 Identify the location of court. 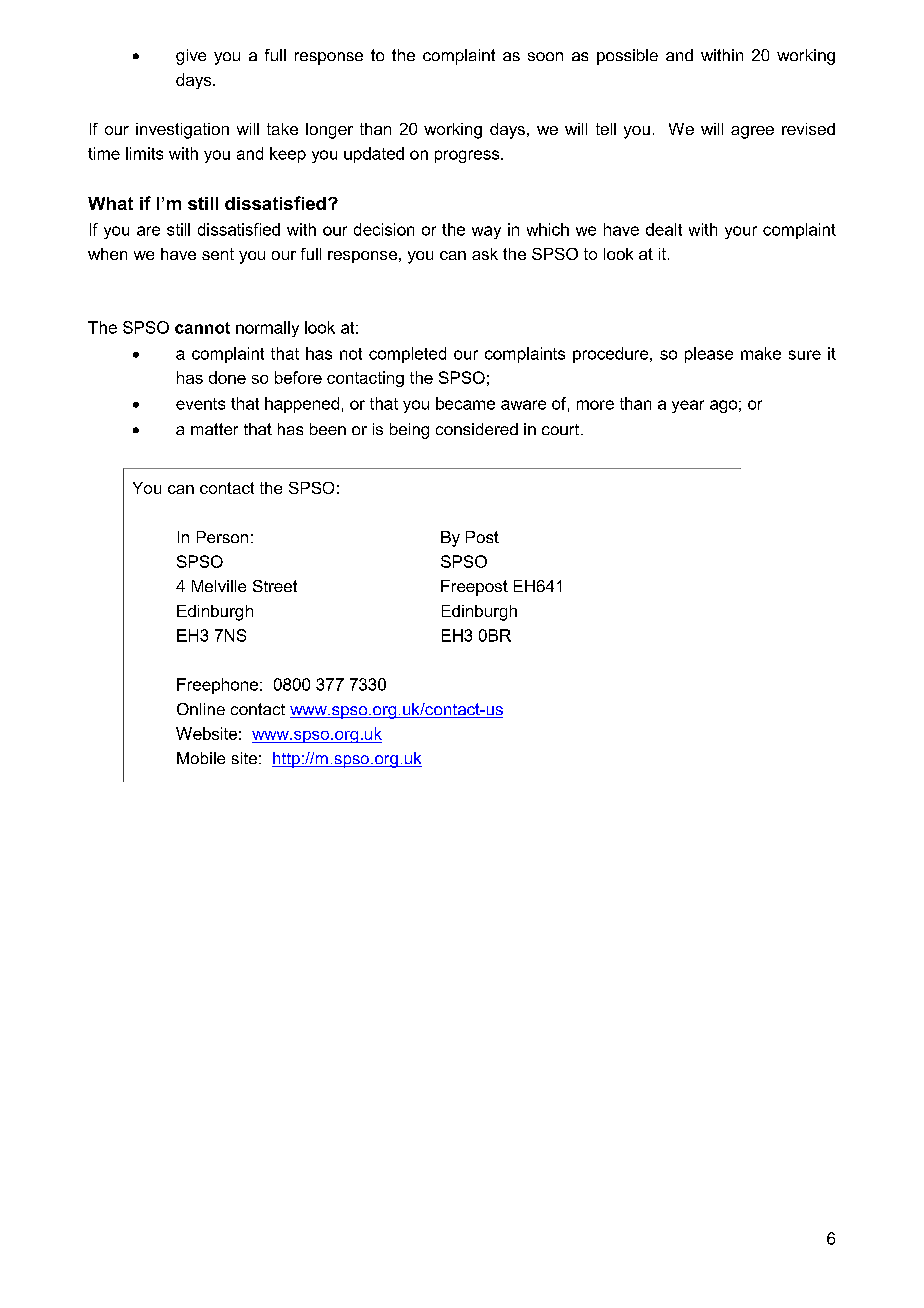
(562, 429).
